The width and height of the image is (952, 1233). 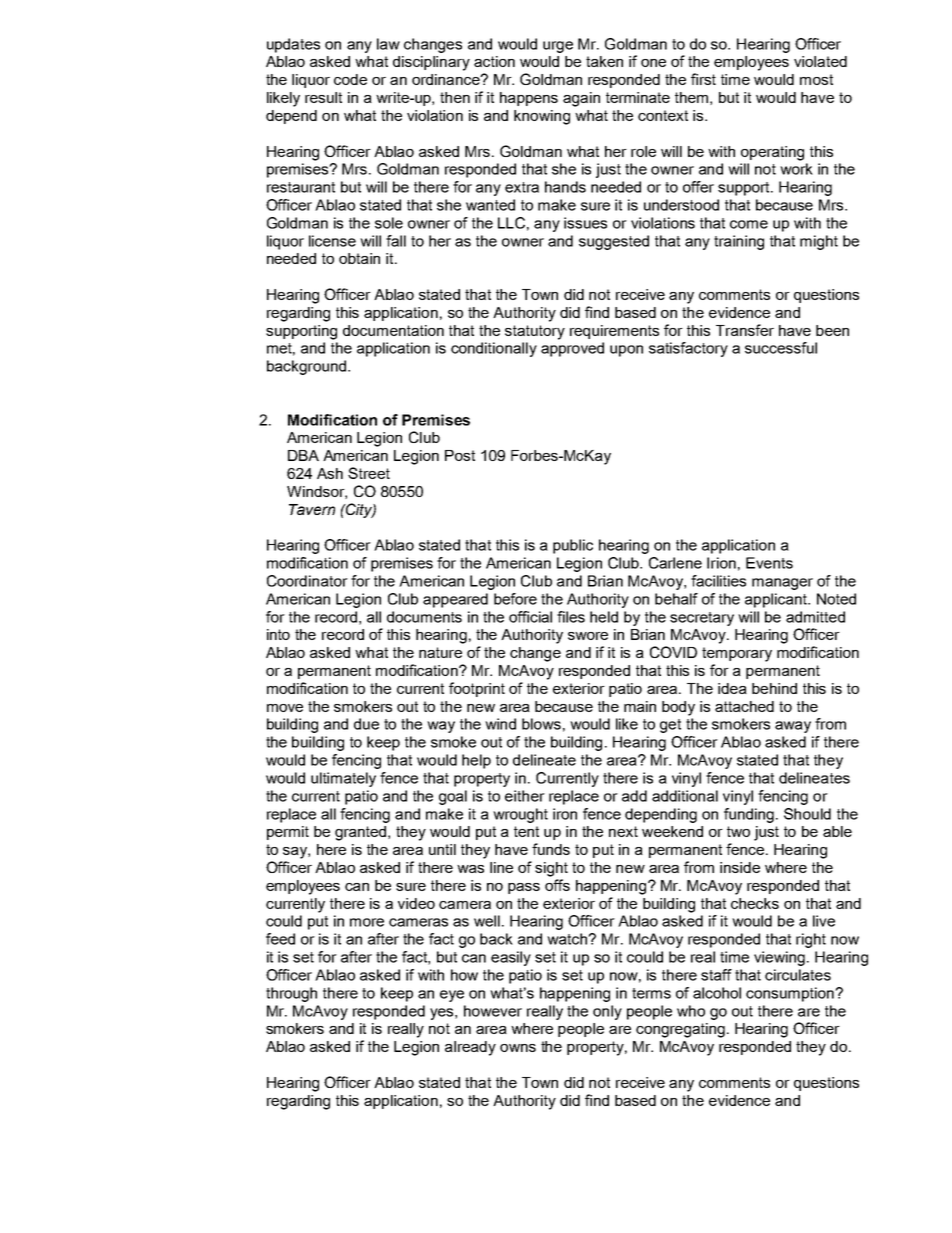 I want to click on only, so click(x=607, y=1012).
